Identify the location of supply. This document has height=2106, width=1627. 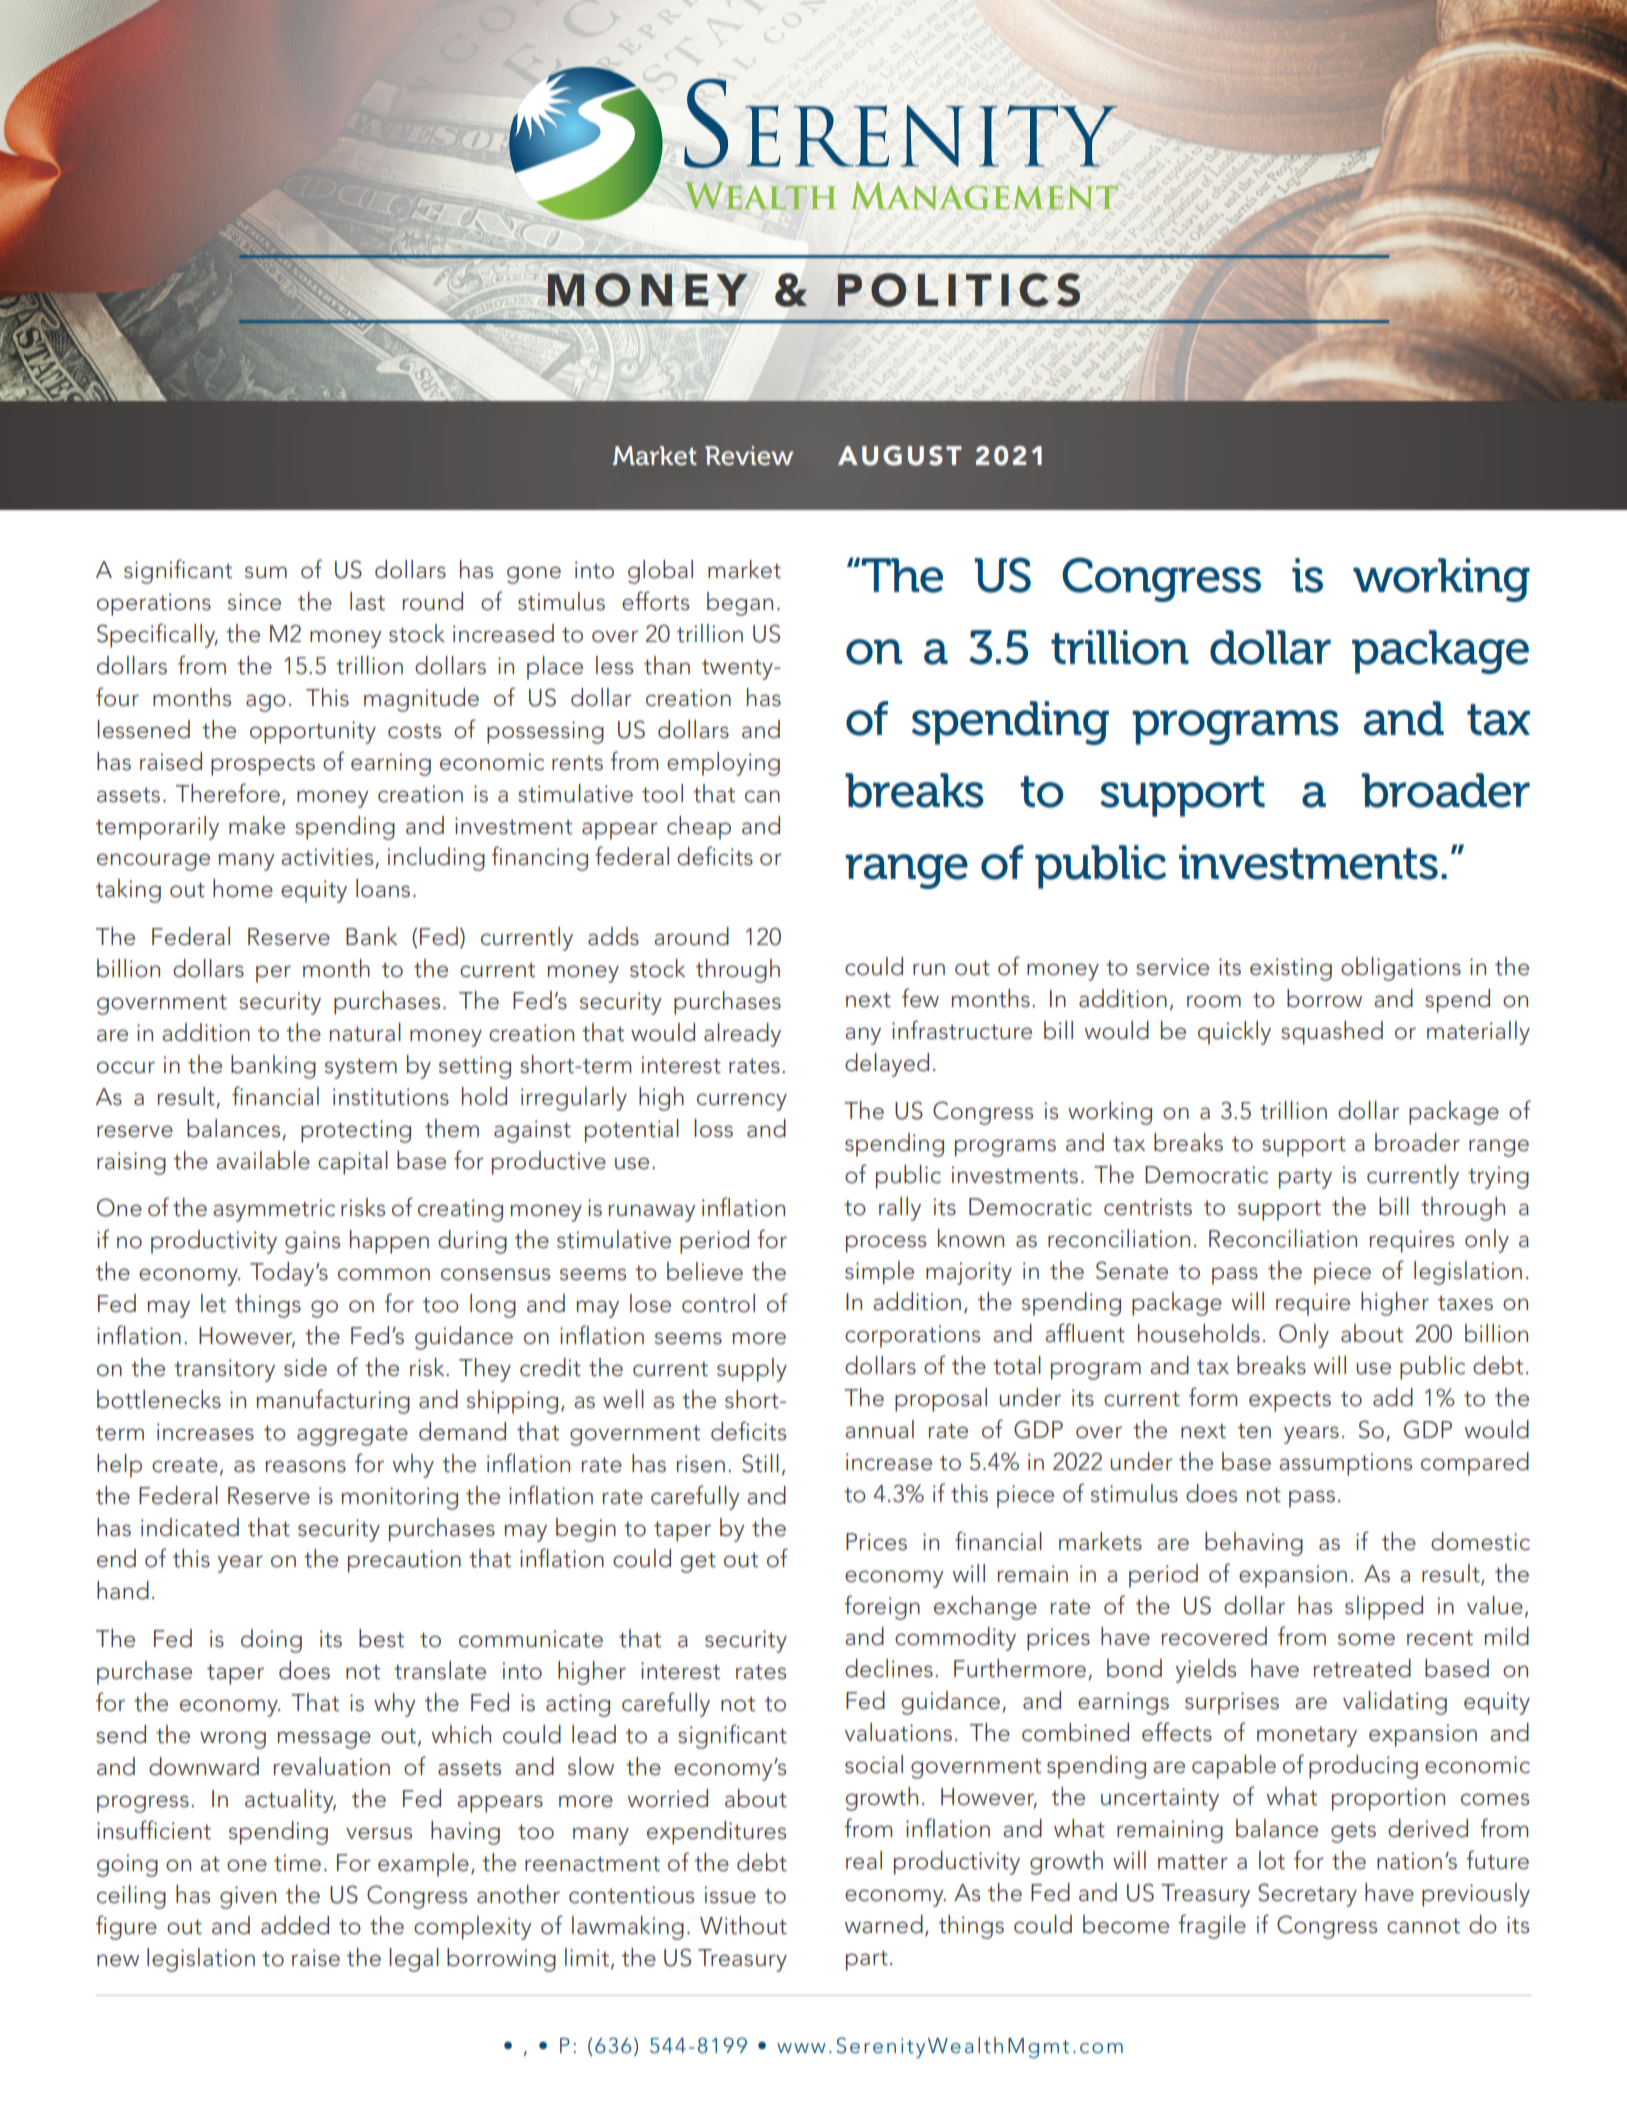
(752, 1370).
